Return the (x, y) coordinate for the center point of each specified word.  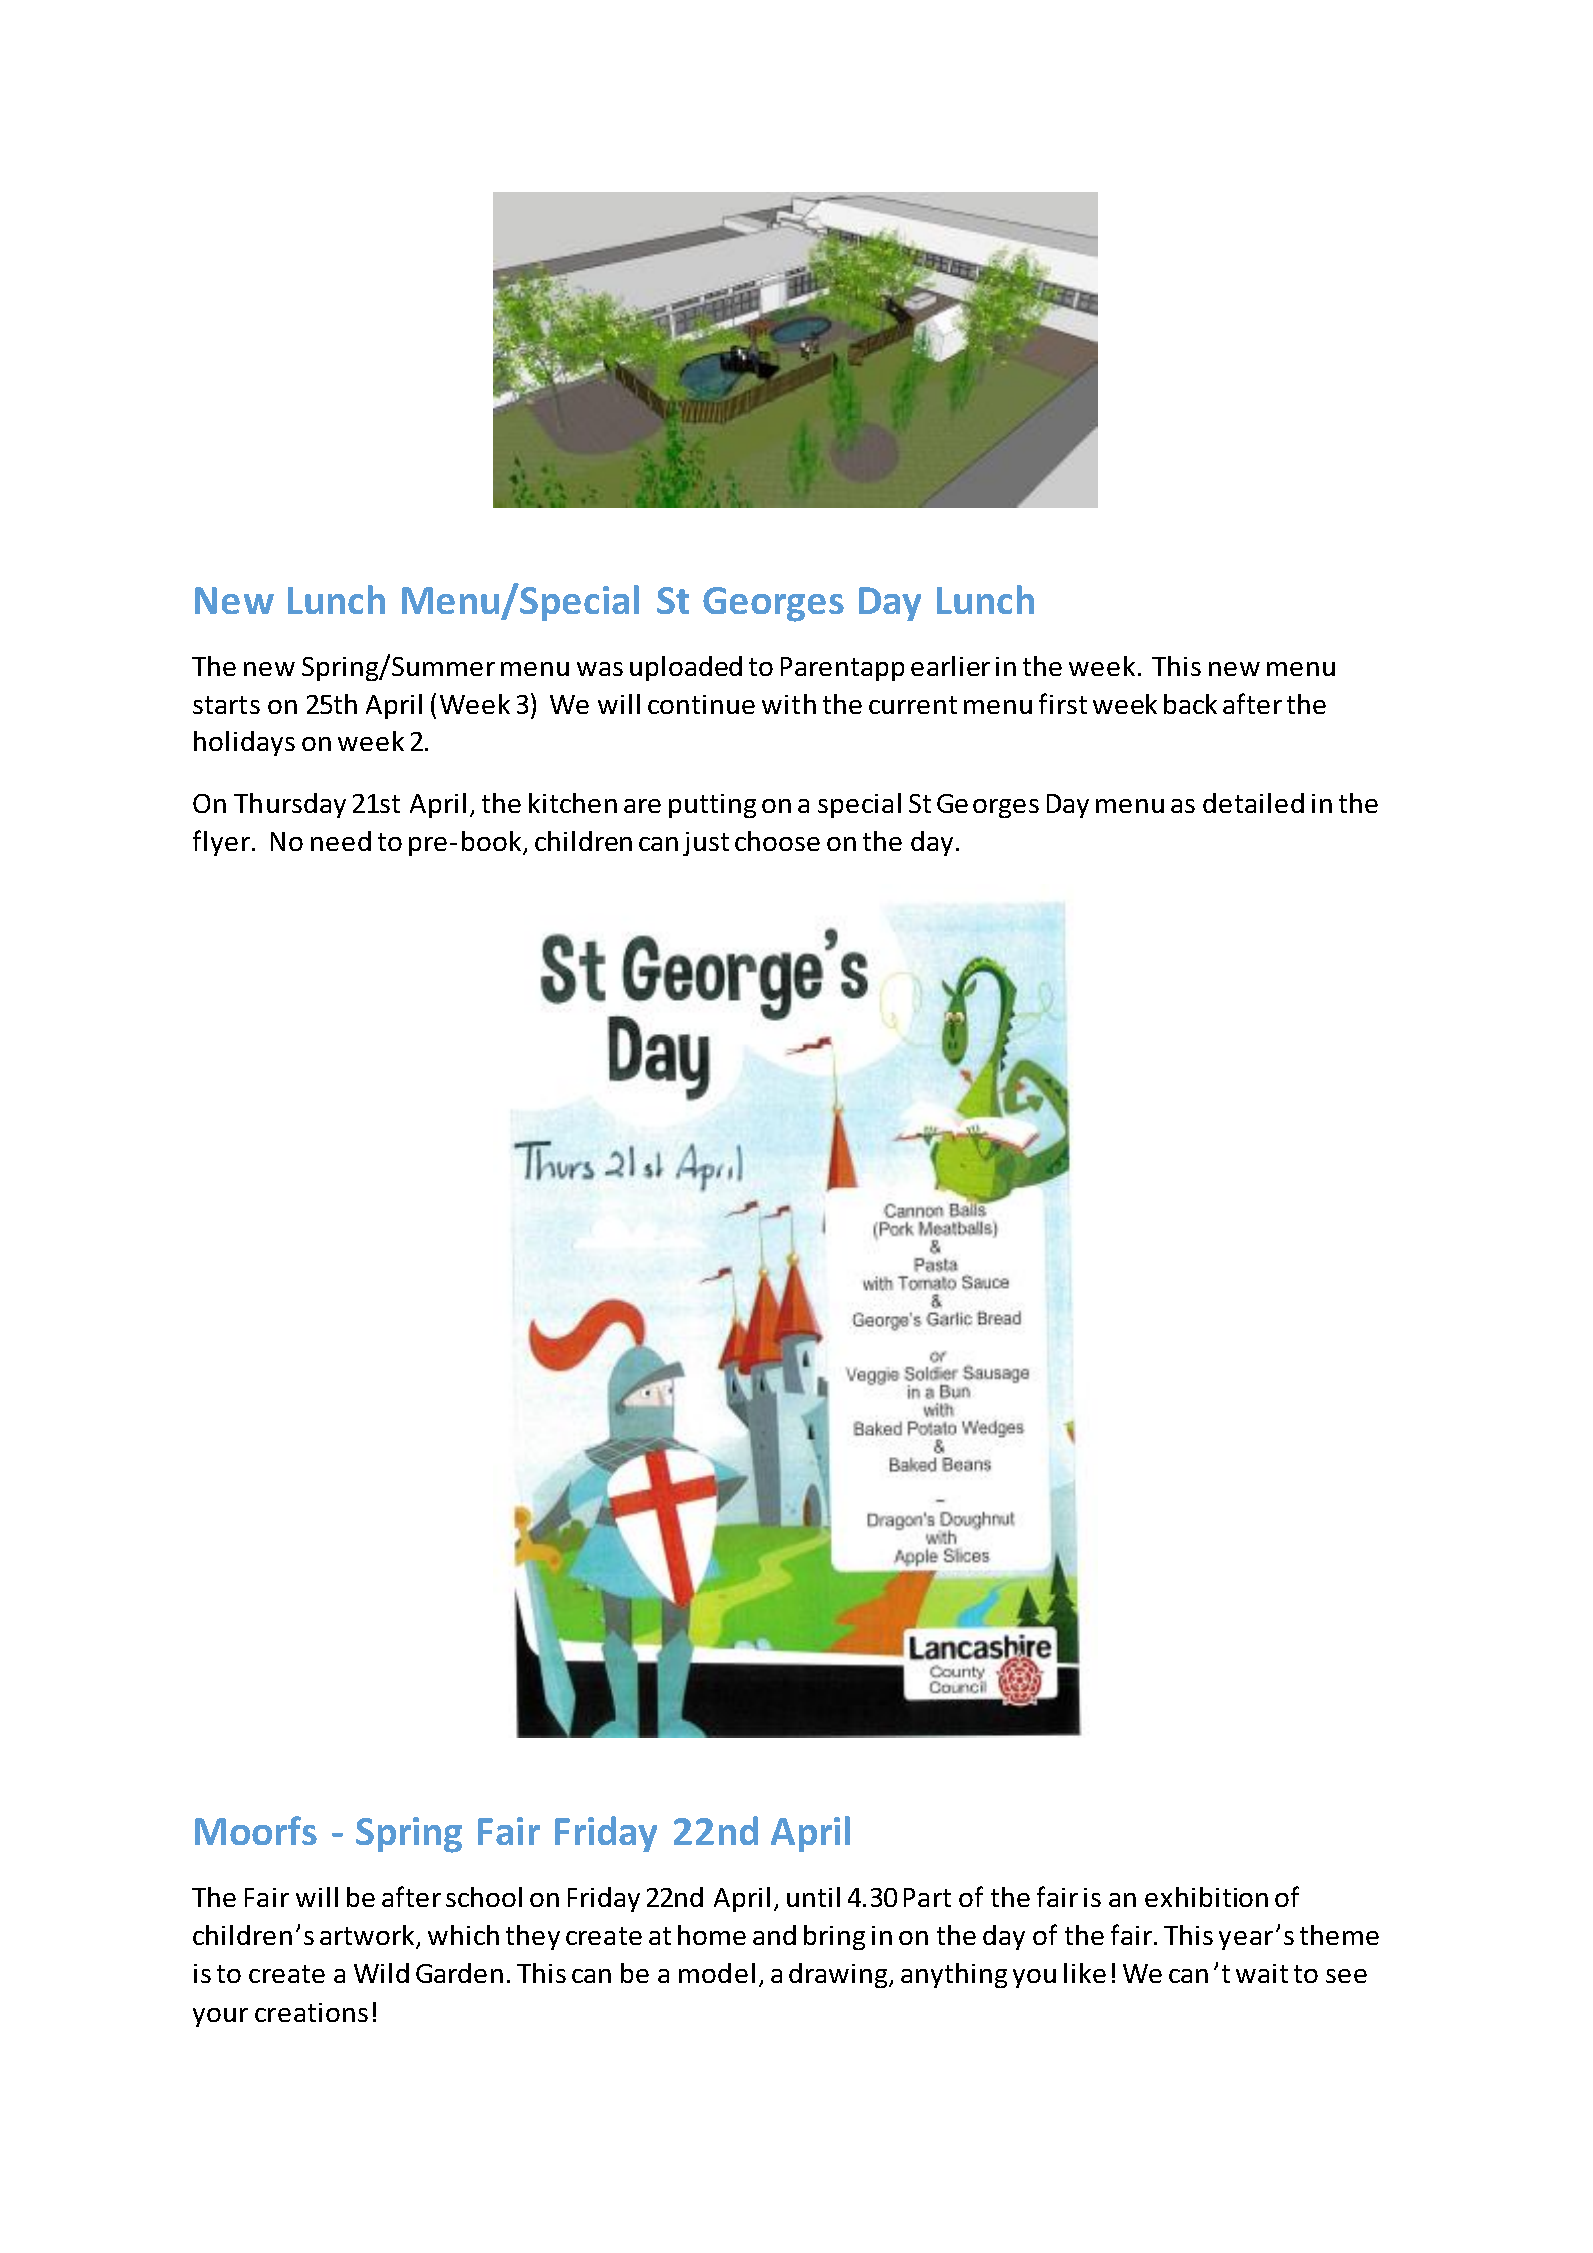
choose (777, 841)
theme (1339, 1935)
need (341, 841)
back (1190, 704)
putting (712, 806)
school (484, 1897)
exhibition (1206, 1897)
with (789, 704)
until (813, 1897)
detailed (1253, 803)
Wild (381, 1973)
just (706, 844)
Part (927, 1897)
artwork (368, 1936)
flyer (223, 843)
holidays (244, 743)
